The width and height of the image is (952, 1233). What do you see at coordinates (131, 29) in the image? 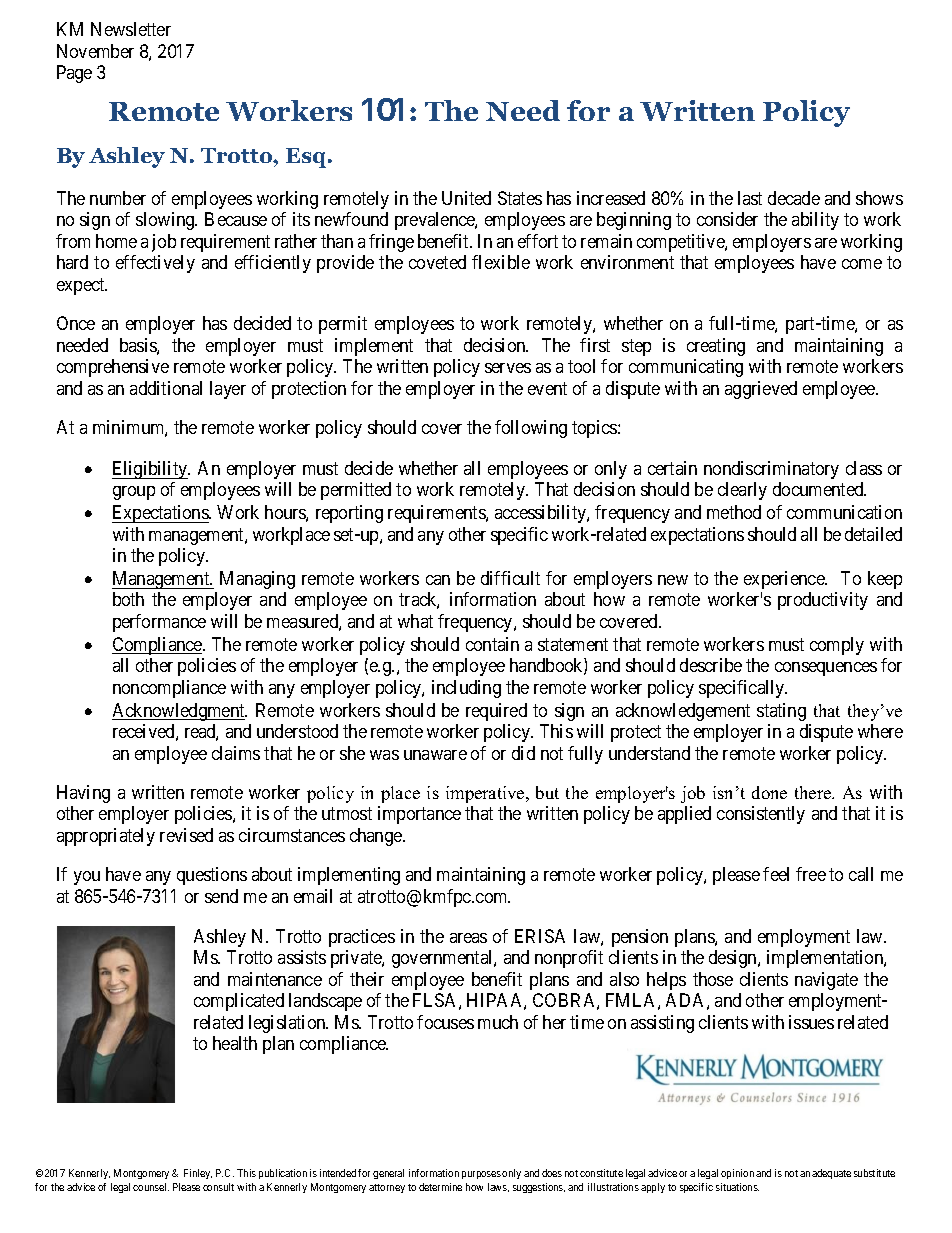
I see `Newsletter` at bounding box center [131, 29].
